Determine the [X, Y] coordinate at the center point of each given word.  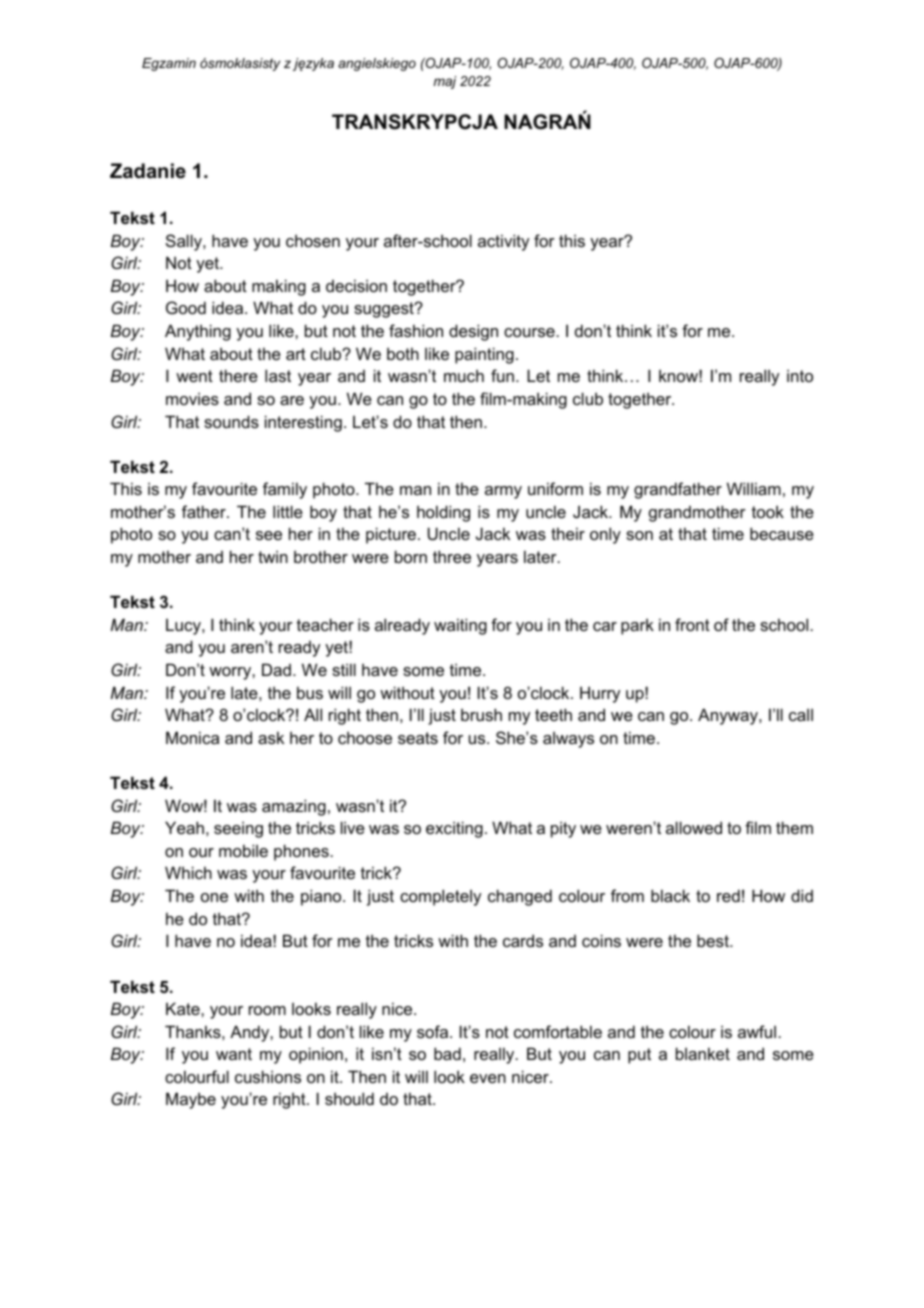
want [234, 1054]
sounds [231, 421]
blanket [703, 1053]
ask [271, 737]
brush [481, 714]
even [488, 1078]
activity [503, 242]
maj [444, 82]
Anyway [729, 716]
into [800, 375]
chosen [313, 241]
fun [502, 375]
